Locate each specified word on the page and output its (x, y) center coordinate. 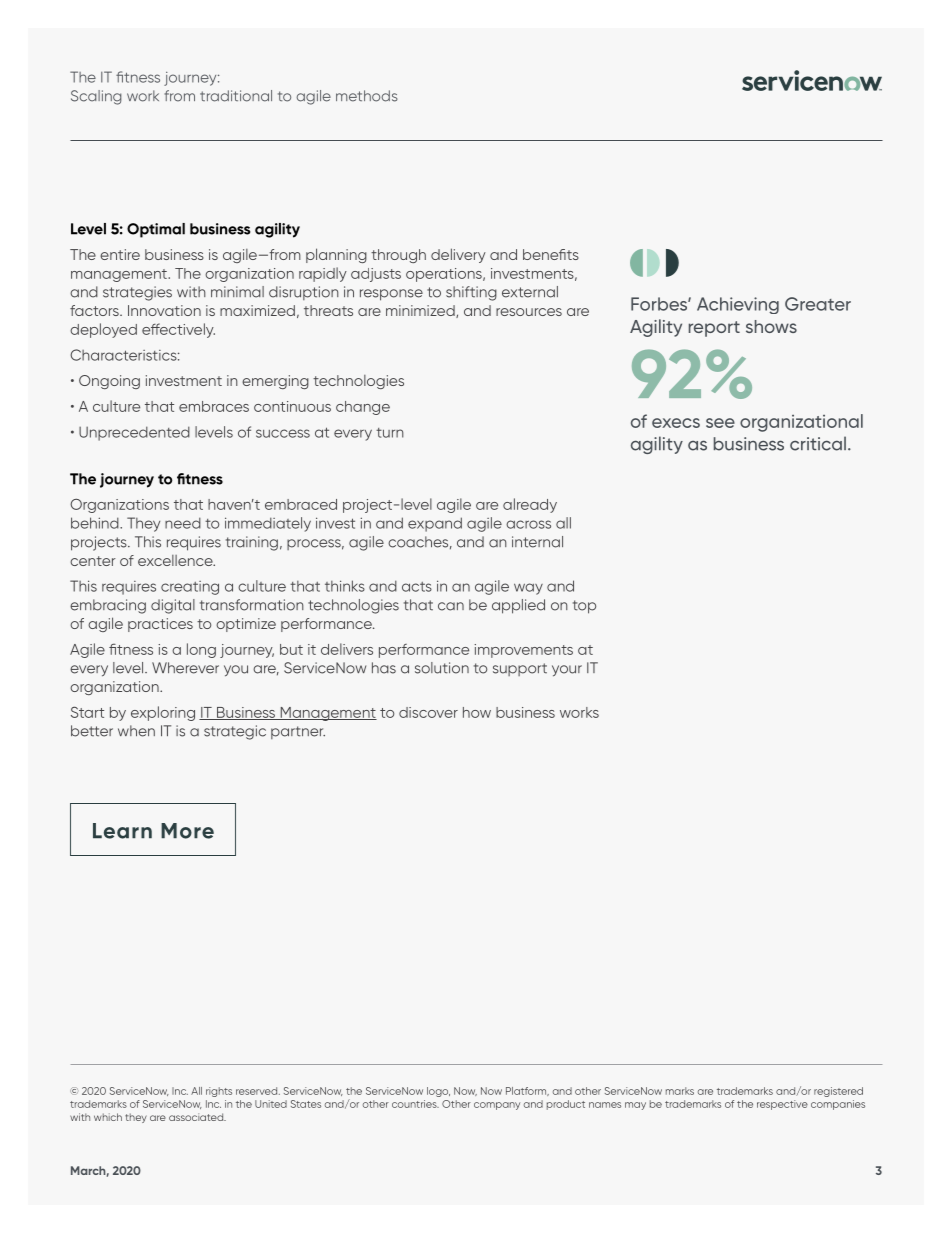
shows (771, 326)
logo (438, 1092)
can (451, 606)
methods (367, 96)
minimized (421, 311)
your (567, 671)
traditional (236, 96)
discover (428, 712)
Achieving (738, 305)
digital (173, 606)
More (187, 831)
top (584, 607)
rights (219, 1092)
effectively (178, 330)
